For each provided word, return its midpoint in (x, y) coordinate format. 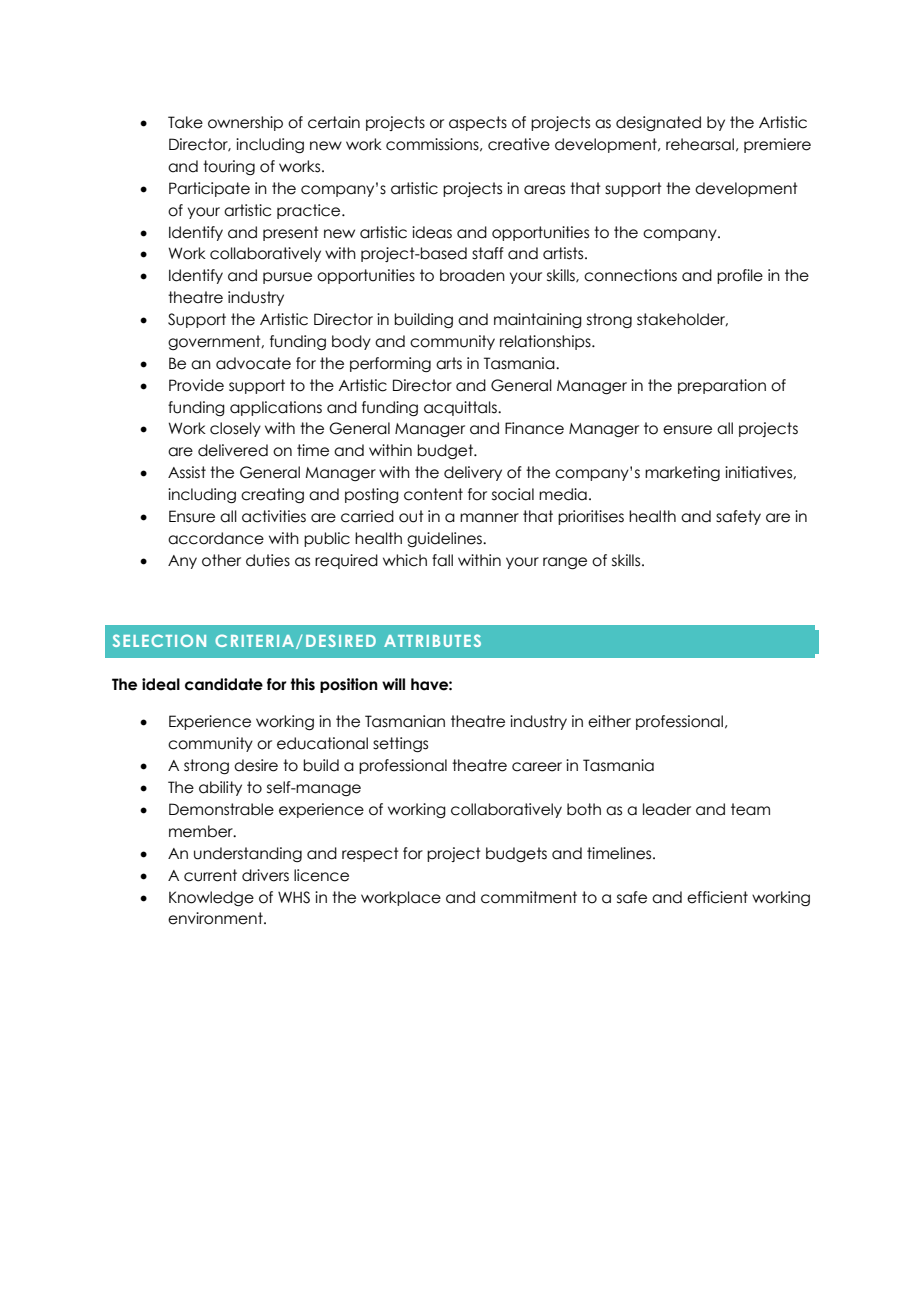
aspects (478, 123)
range (565, 563)
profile (740, 276)
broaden (472, 275)
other (221, 560)
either (609, 721)
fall (442, 560)
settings (400, 744)
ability (220, 788)
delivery (473, 473)
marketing (682, 473)
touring (229, 167)
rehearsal (700, 144)
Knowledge (211, 898)
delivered (233, 450)
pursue (287, 278)
